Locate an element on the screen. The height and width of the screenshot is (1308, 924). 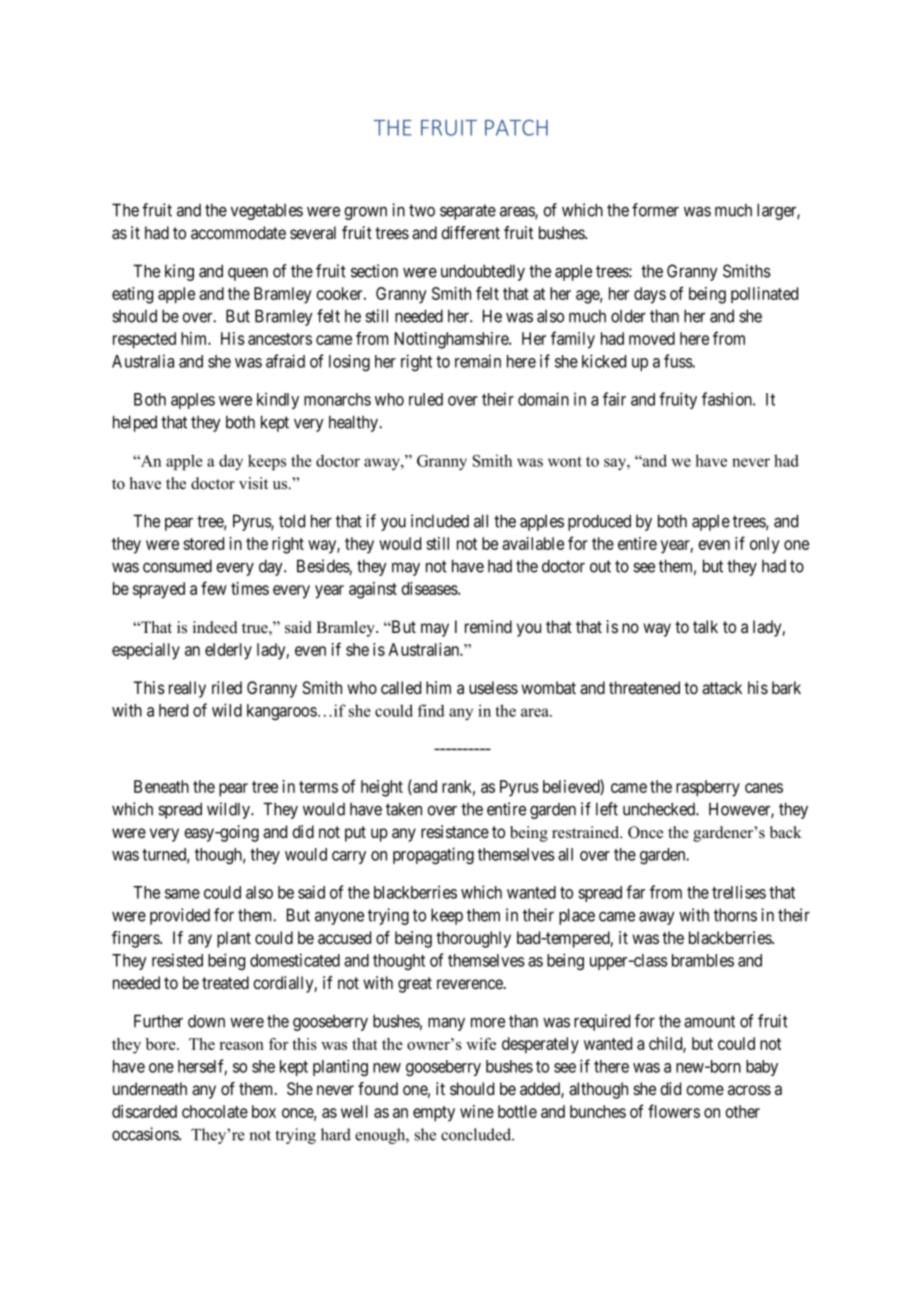
moved is located at coordinates (652, 338).
